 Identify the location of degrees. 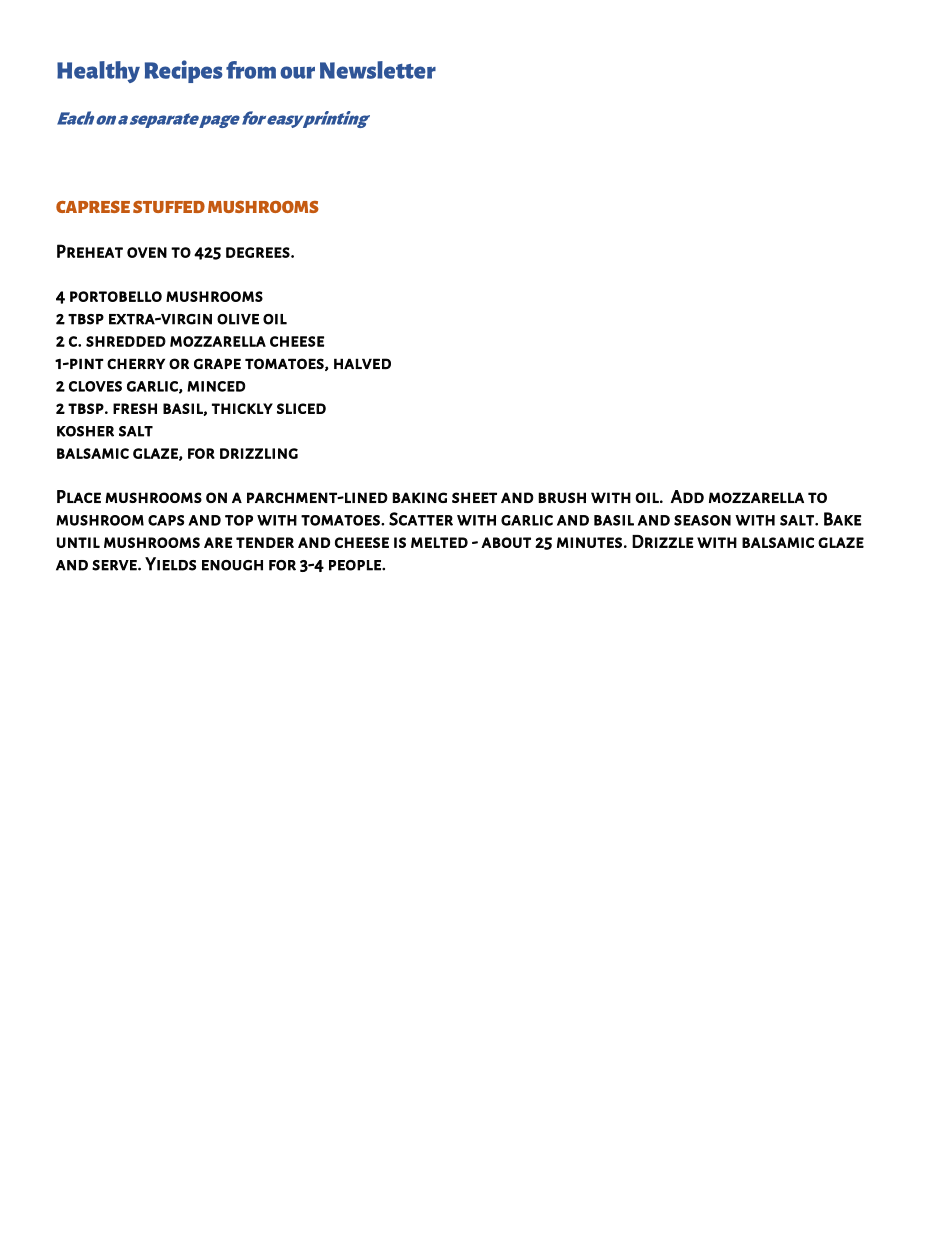
(258, 252).
